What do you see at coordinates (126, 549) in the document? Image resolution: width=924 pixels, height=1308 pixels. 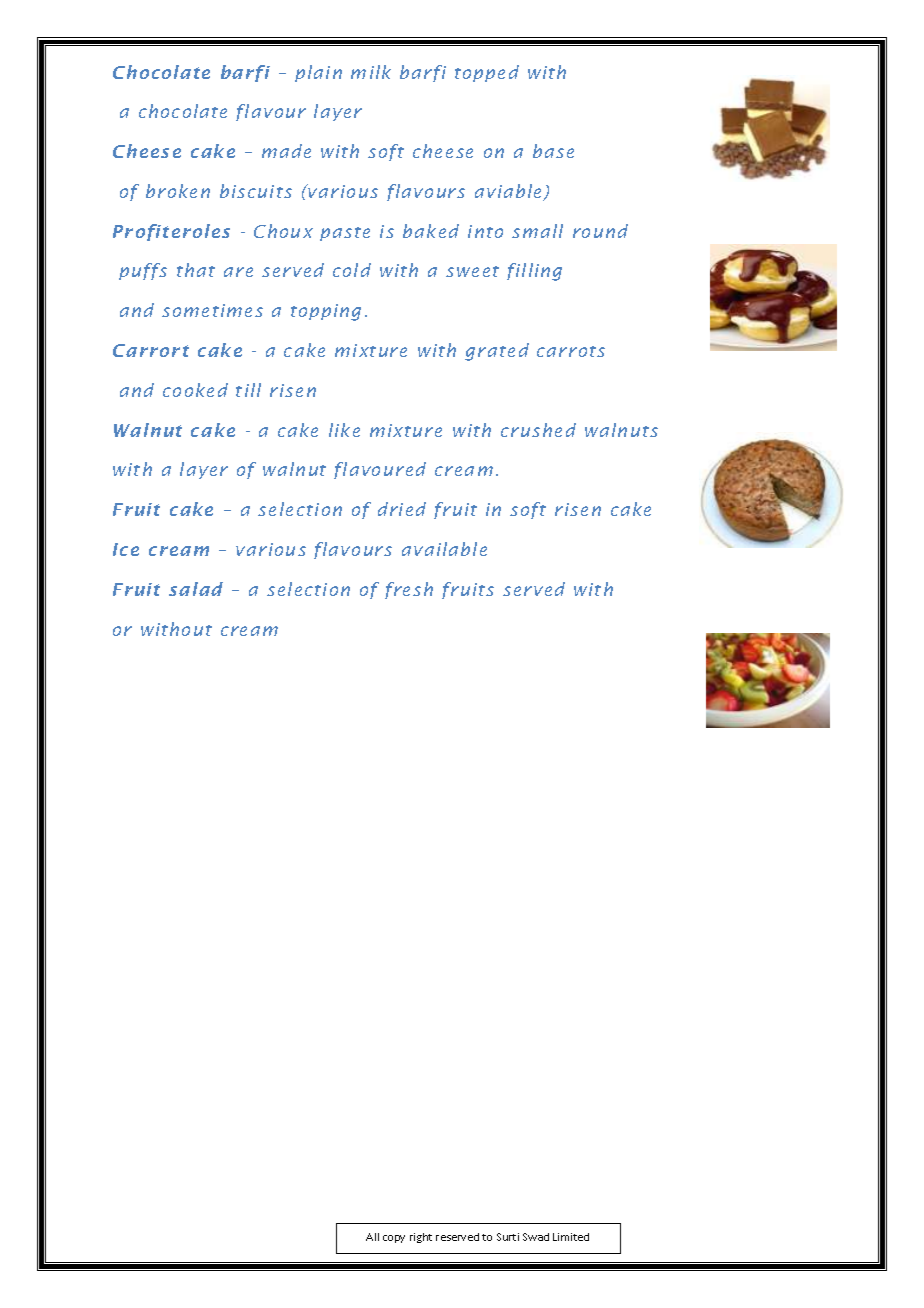 I see `Ice` at bounding box center [126, 549].
